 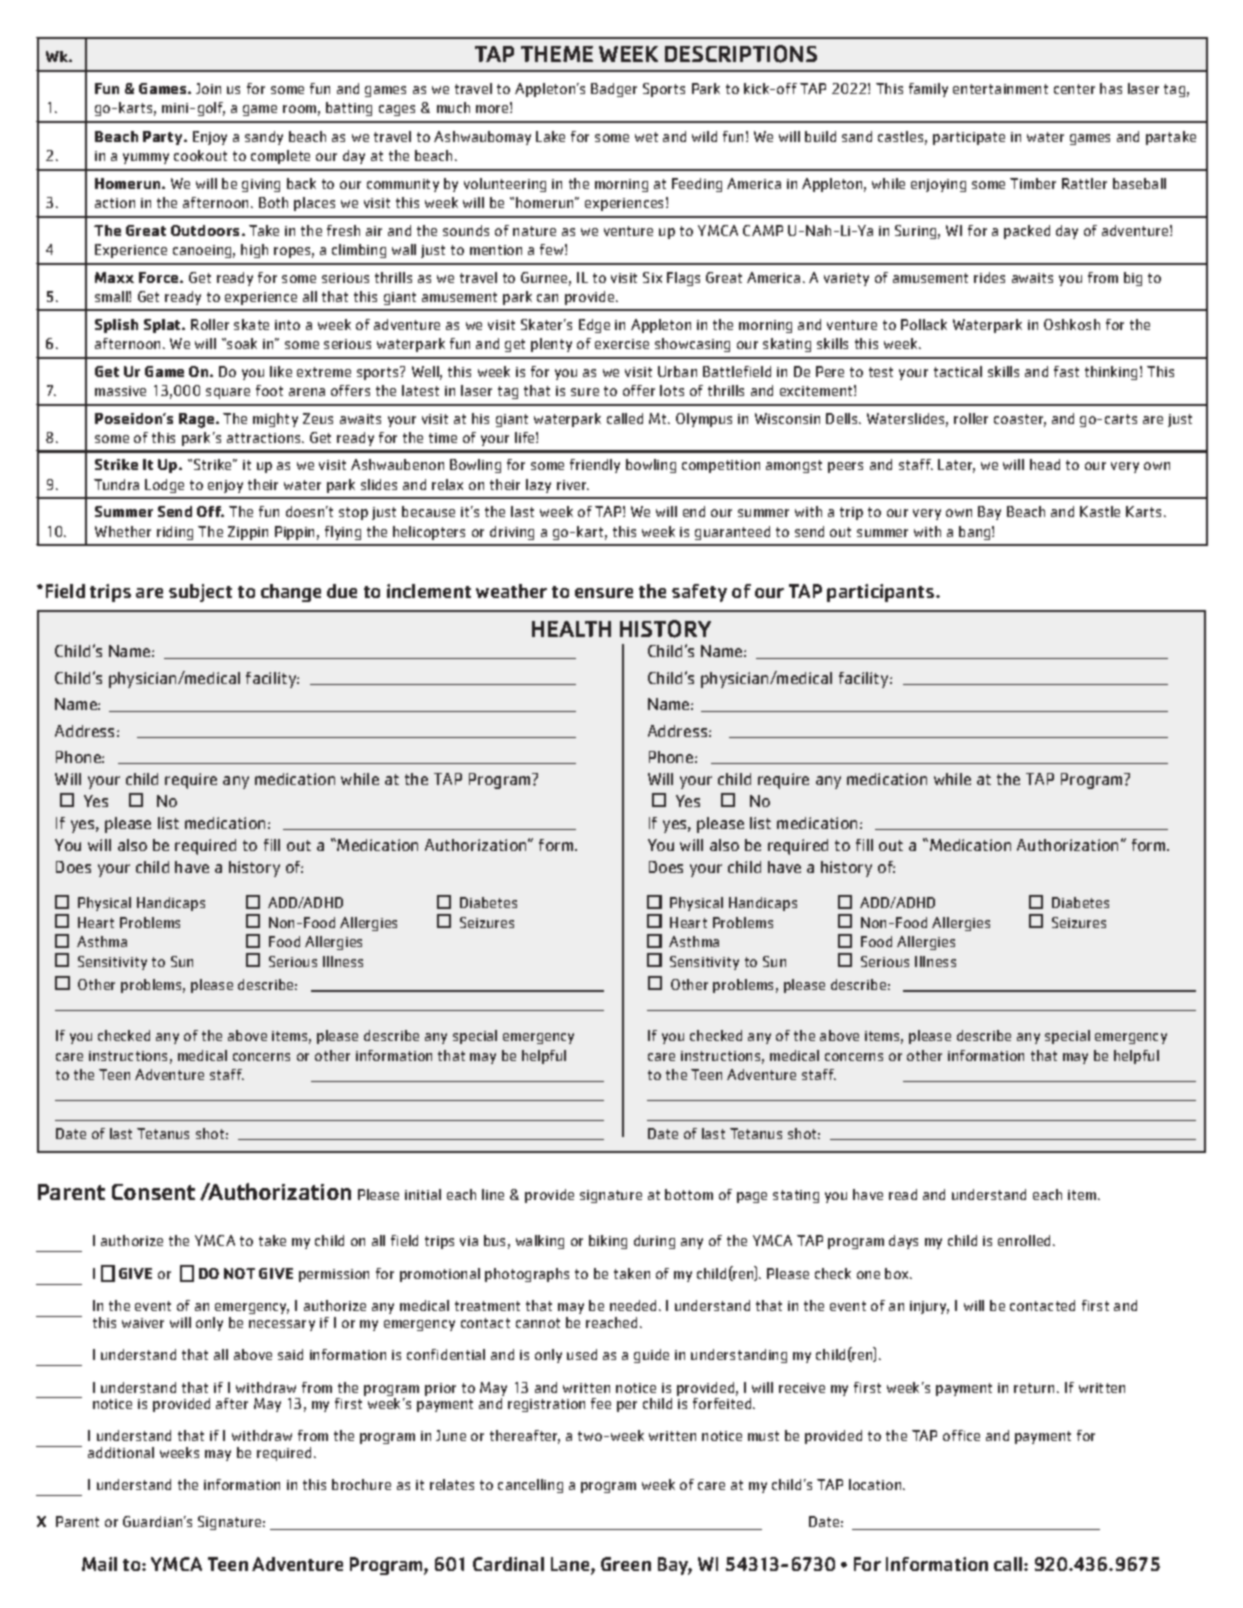 I want to click on Join, so click(x=208, y=88).
